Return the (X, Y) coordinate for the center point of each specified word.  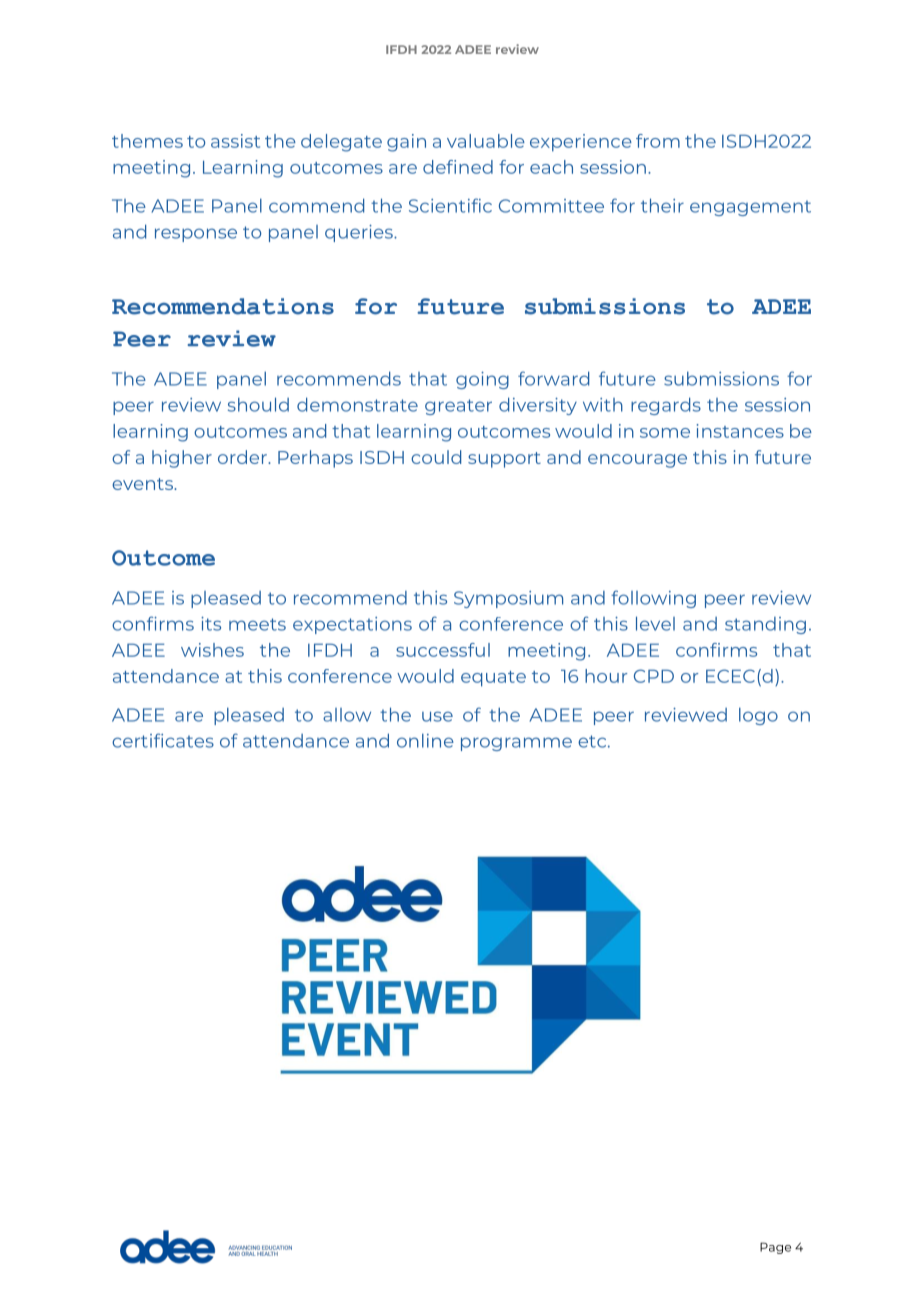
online (425, 741)
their (662, 205)
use (437, 716)
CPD (654, 676)
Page (775, 1248)
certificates (163, 740)
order (243, 457)
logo (758, 716)
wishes (212, 650)
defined (458, 167)
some (665, 433)
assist (235, 141)
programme (516, 744)
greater (458, 407)
